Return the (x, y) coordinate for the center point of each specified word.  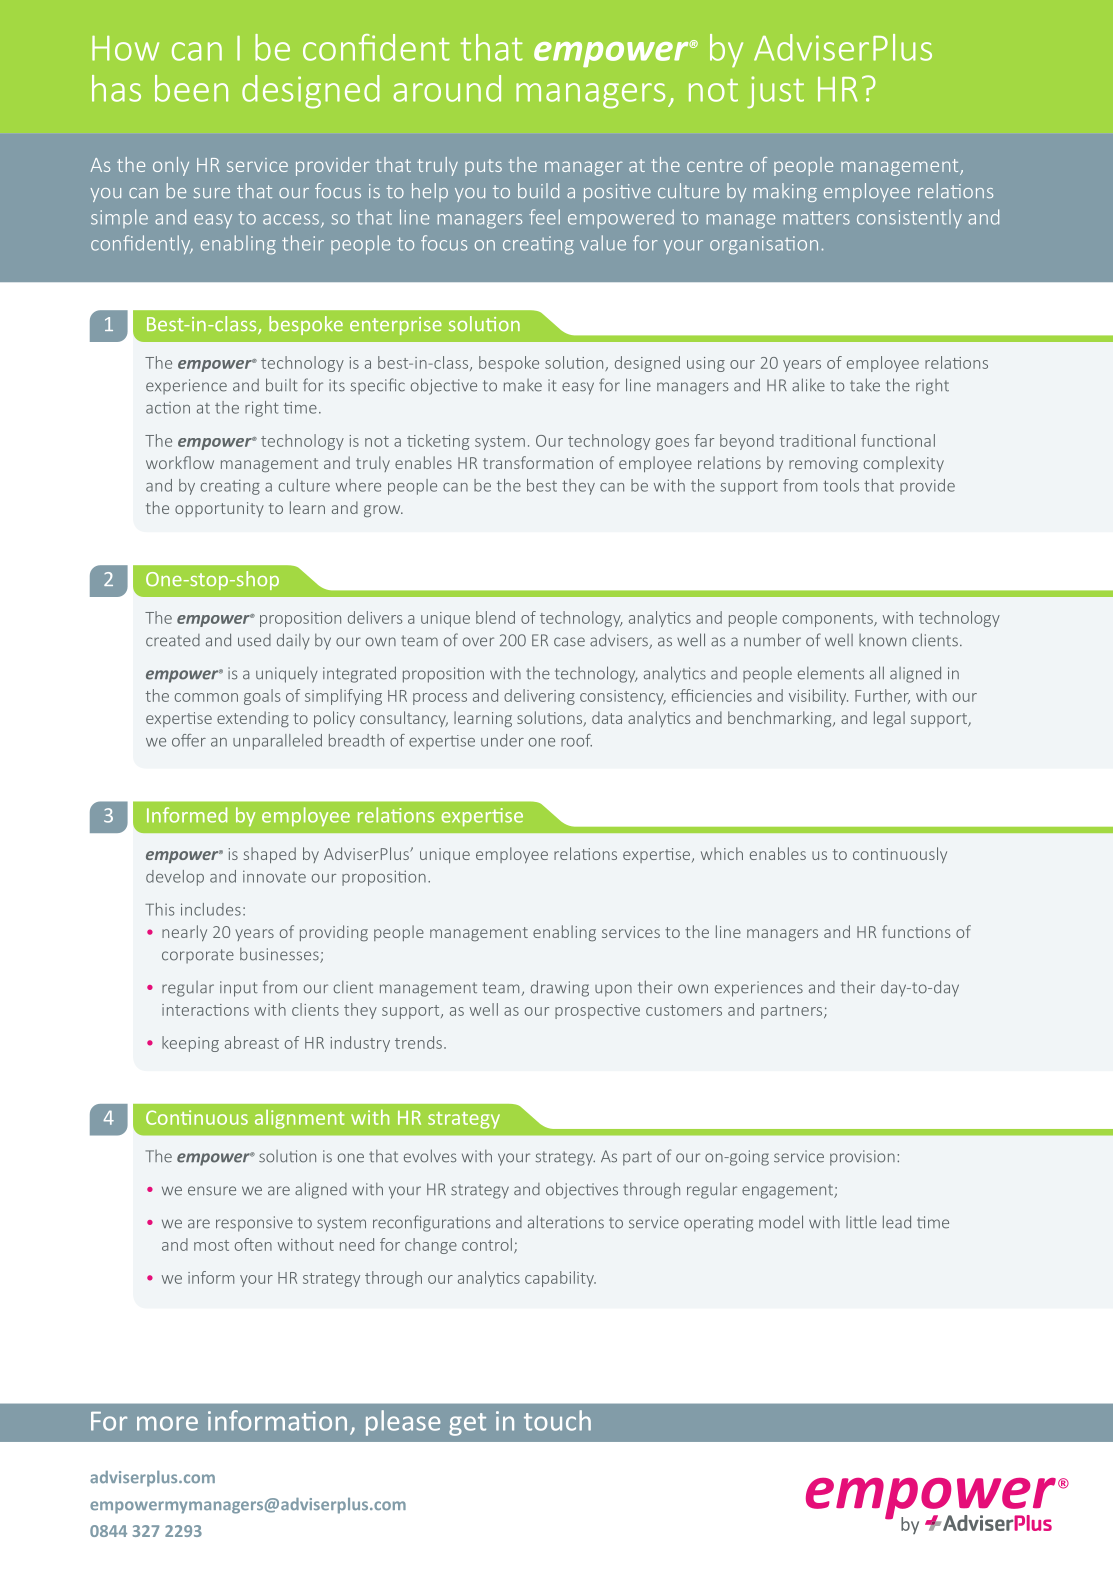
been (191, 88)
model (781, 1222)
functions (916, 931)
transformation (538, 462)
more (167, 1423)
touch (557, 1420)
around (447, 88)
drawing (560, 988)
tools (841, 485)
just (775, 92)
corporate (198, 956)
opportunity (219, 509)
